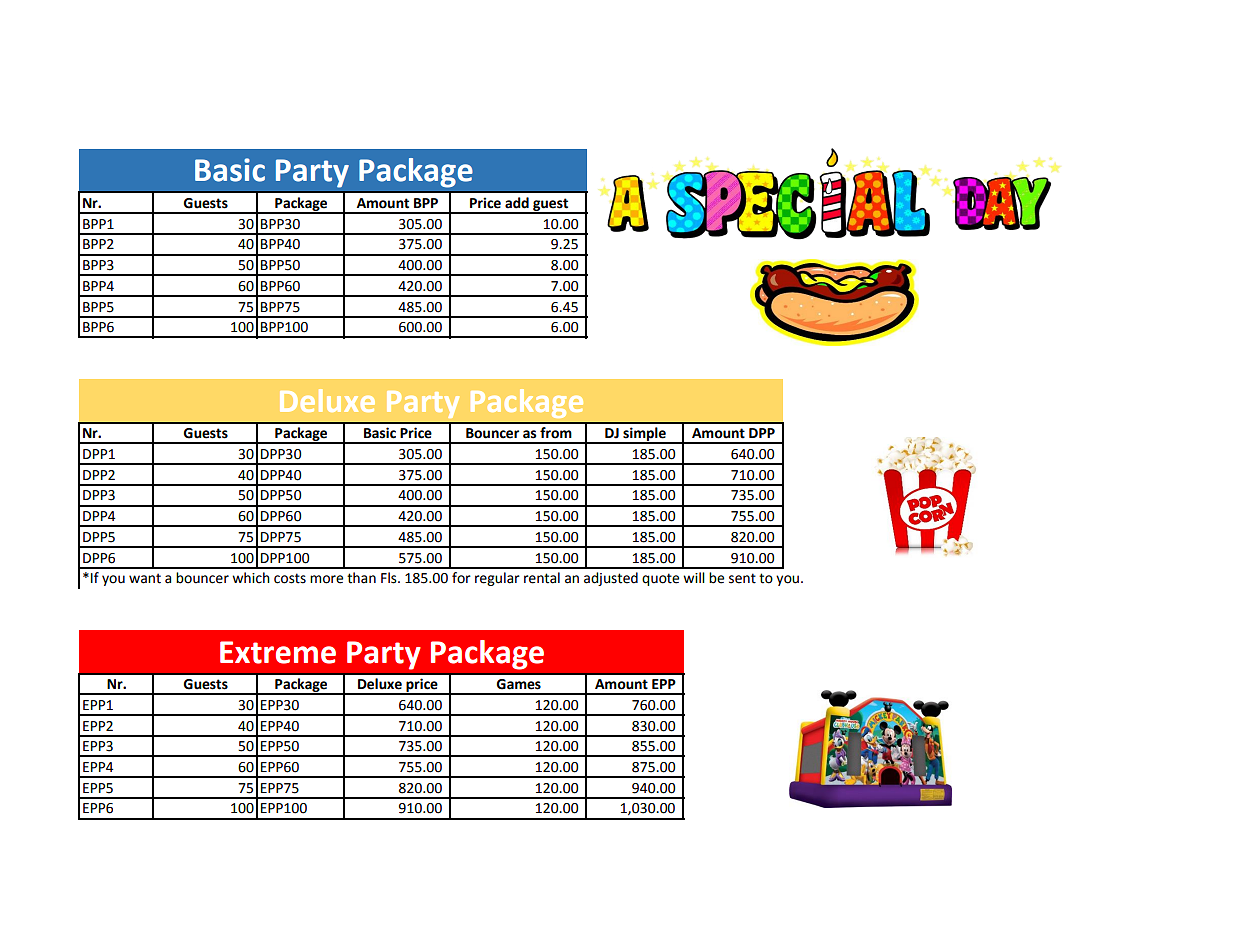 The image size is (1233, 952). What do you see at coordinates (390, 578) in the image?
I see `Fls` at bounding box center [390, 578].
